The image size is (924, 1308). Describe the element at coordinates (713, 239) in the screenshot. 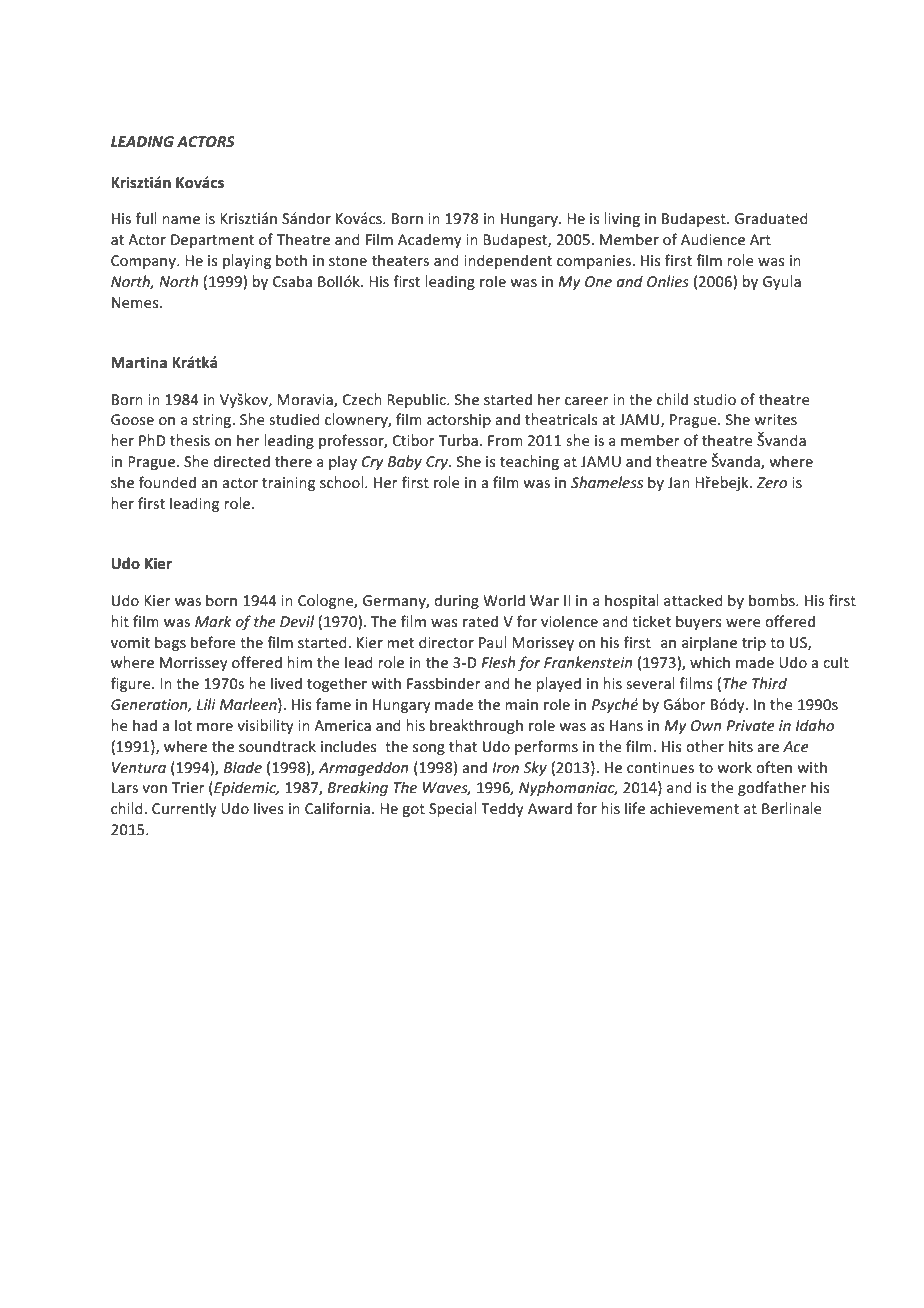

I see `Audience` at that location.
